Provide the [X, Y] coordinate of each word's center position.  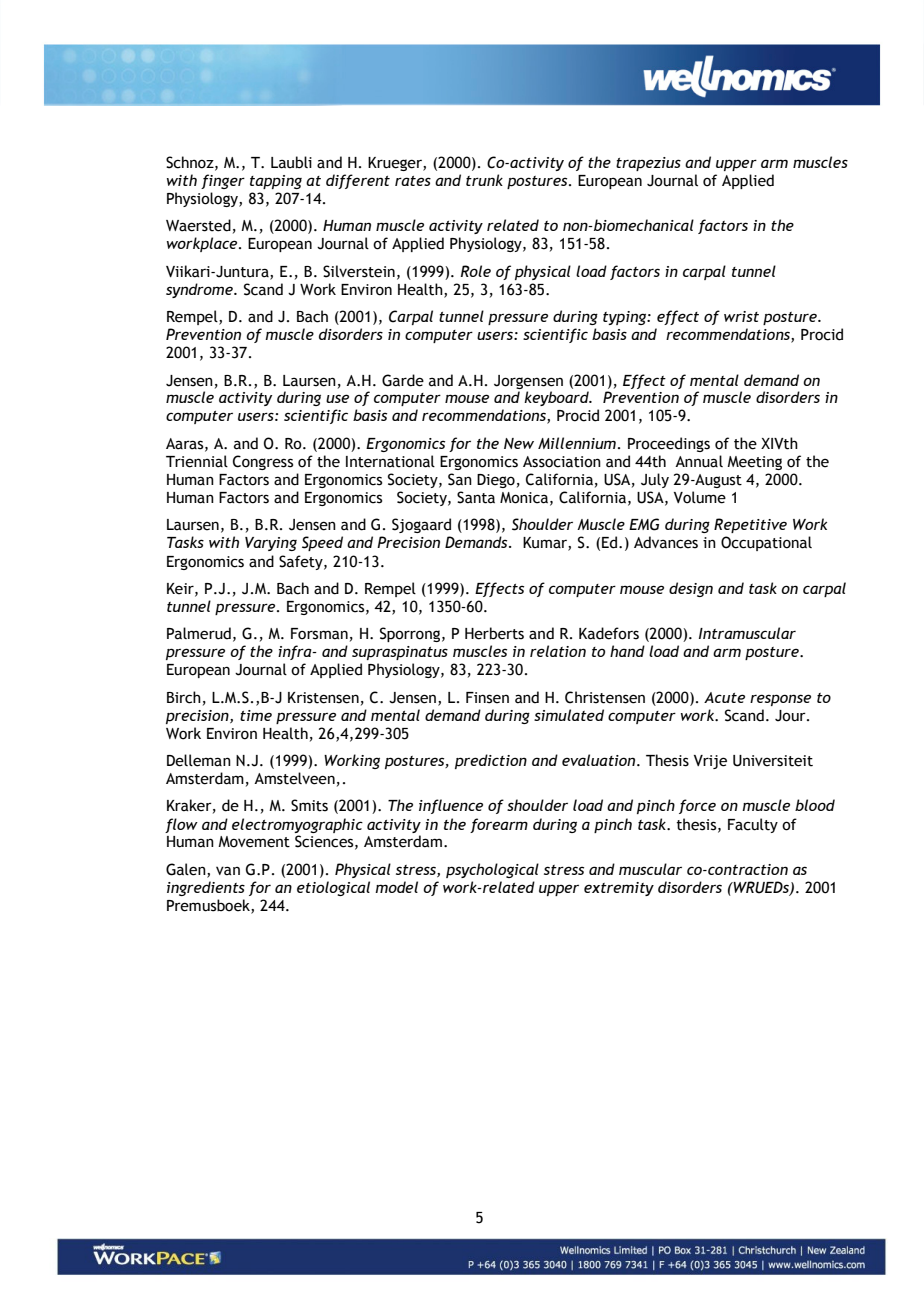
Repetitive [750, 525]
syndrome [200, 290]
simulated [569, 715]
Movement [254, 842]
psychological [492, 870]
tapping [276, 182]
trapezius [648, 164]
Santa [476, 497]
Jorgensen [528, 382]
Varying [271, 544]
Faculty [753, 825]
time [256, 715]
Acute [724, 697]
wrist [741, 316]
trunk [484, 180]
